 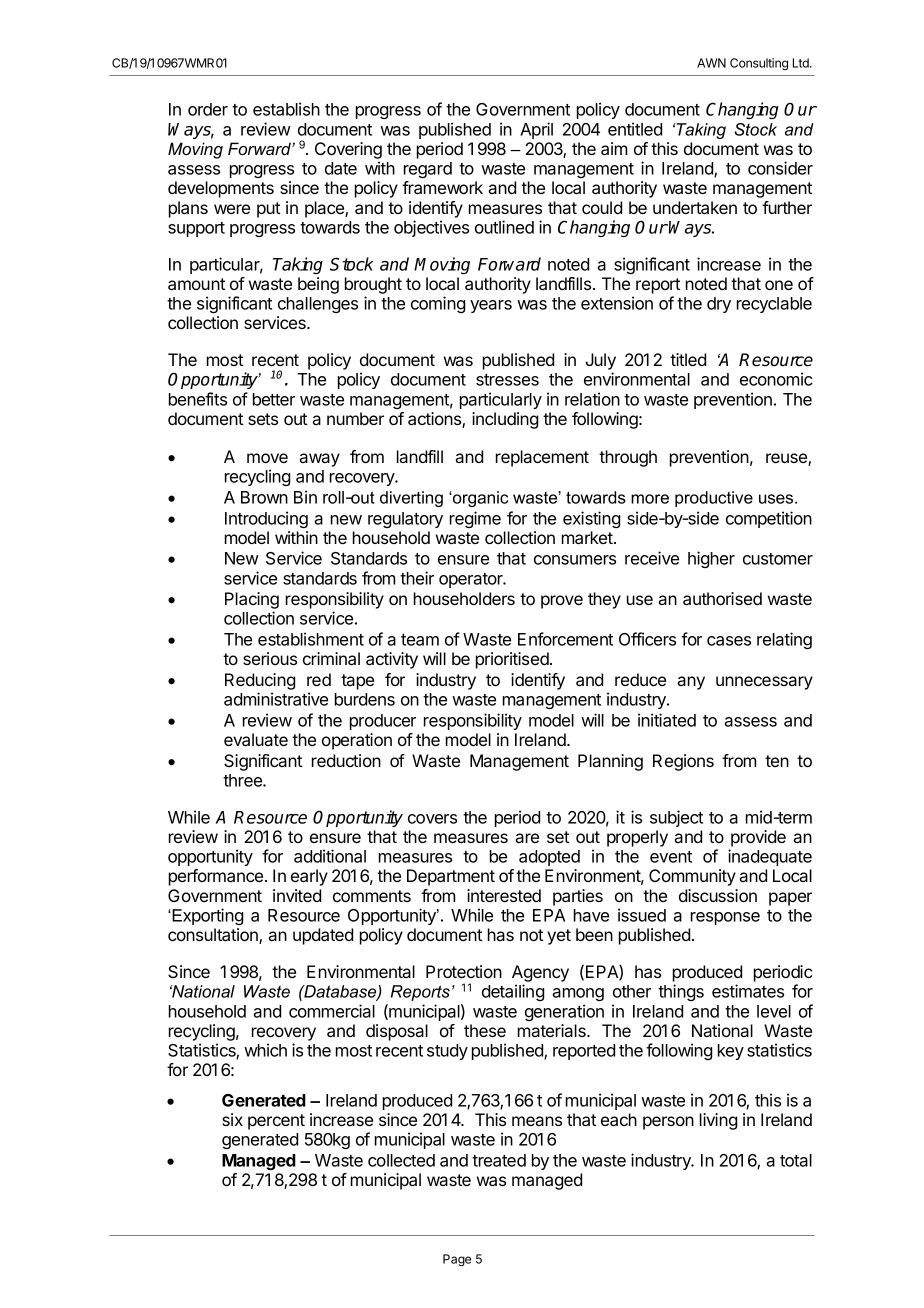 I want to click on percent, so click(x=276, y=1122).
